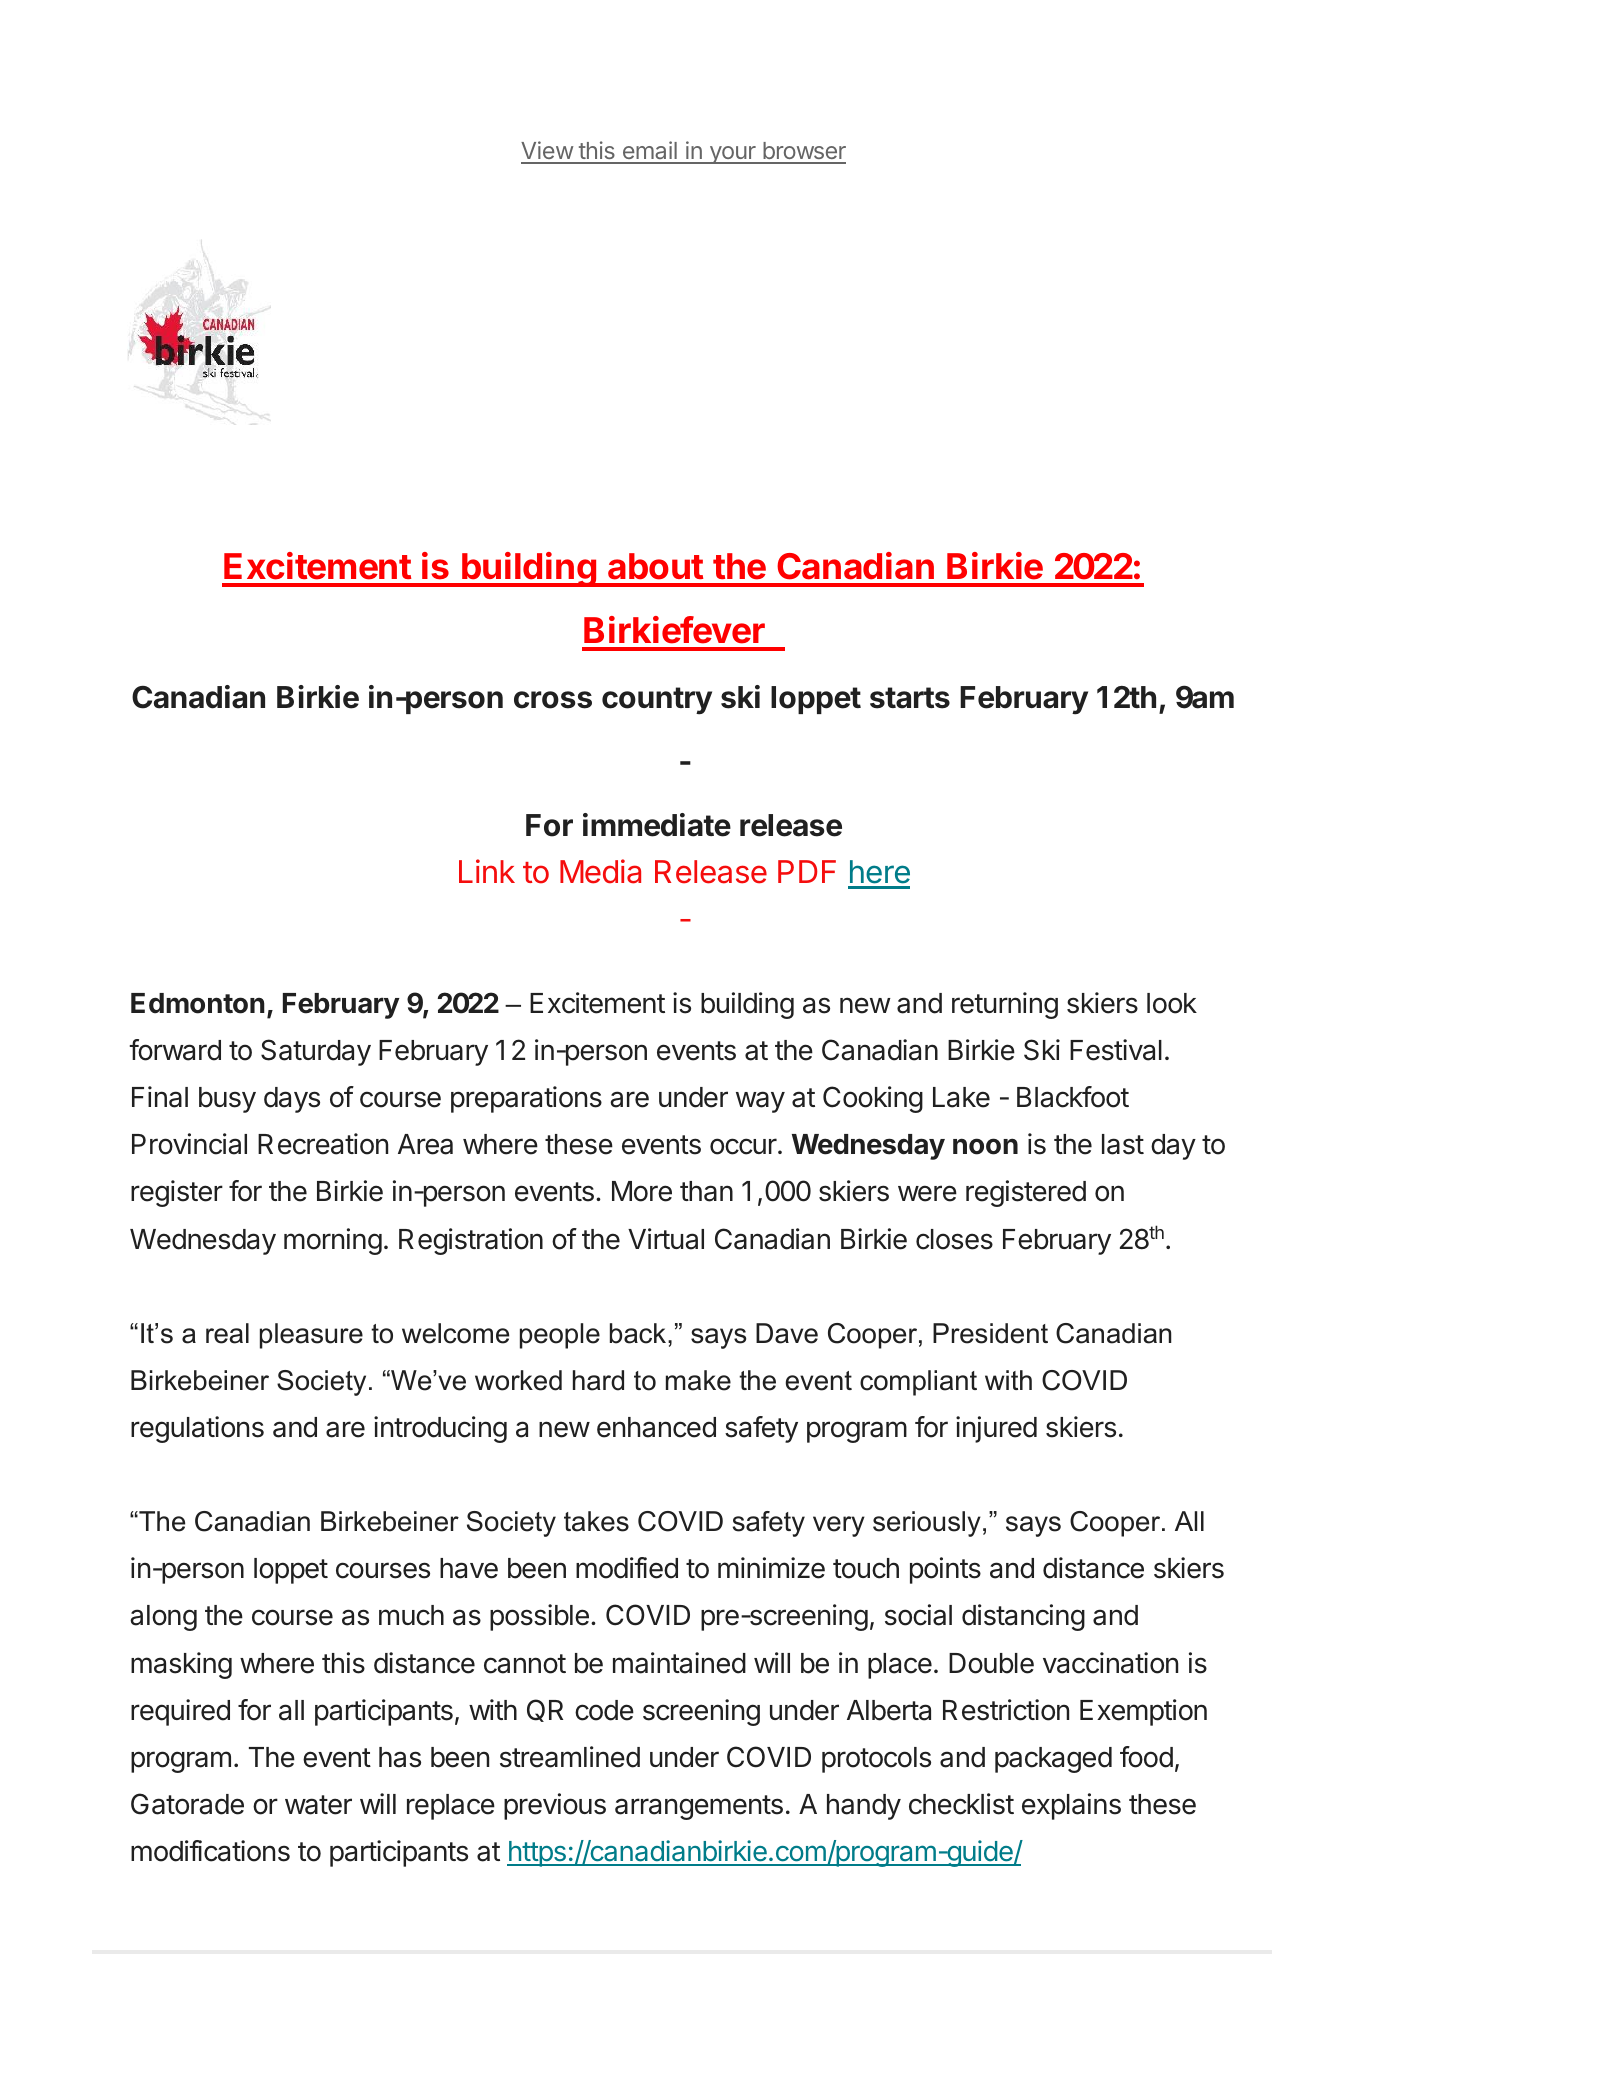  What do you see at coordinates (487, 871) in the page?
I see `Link` at bounding box center [487, 871].
